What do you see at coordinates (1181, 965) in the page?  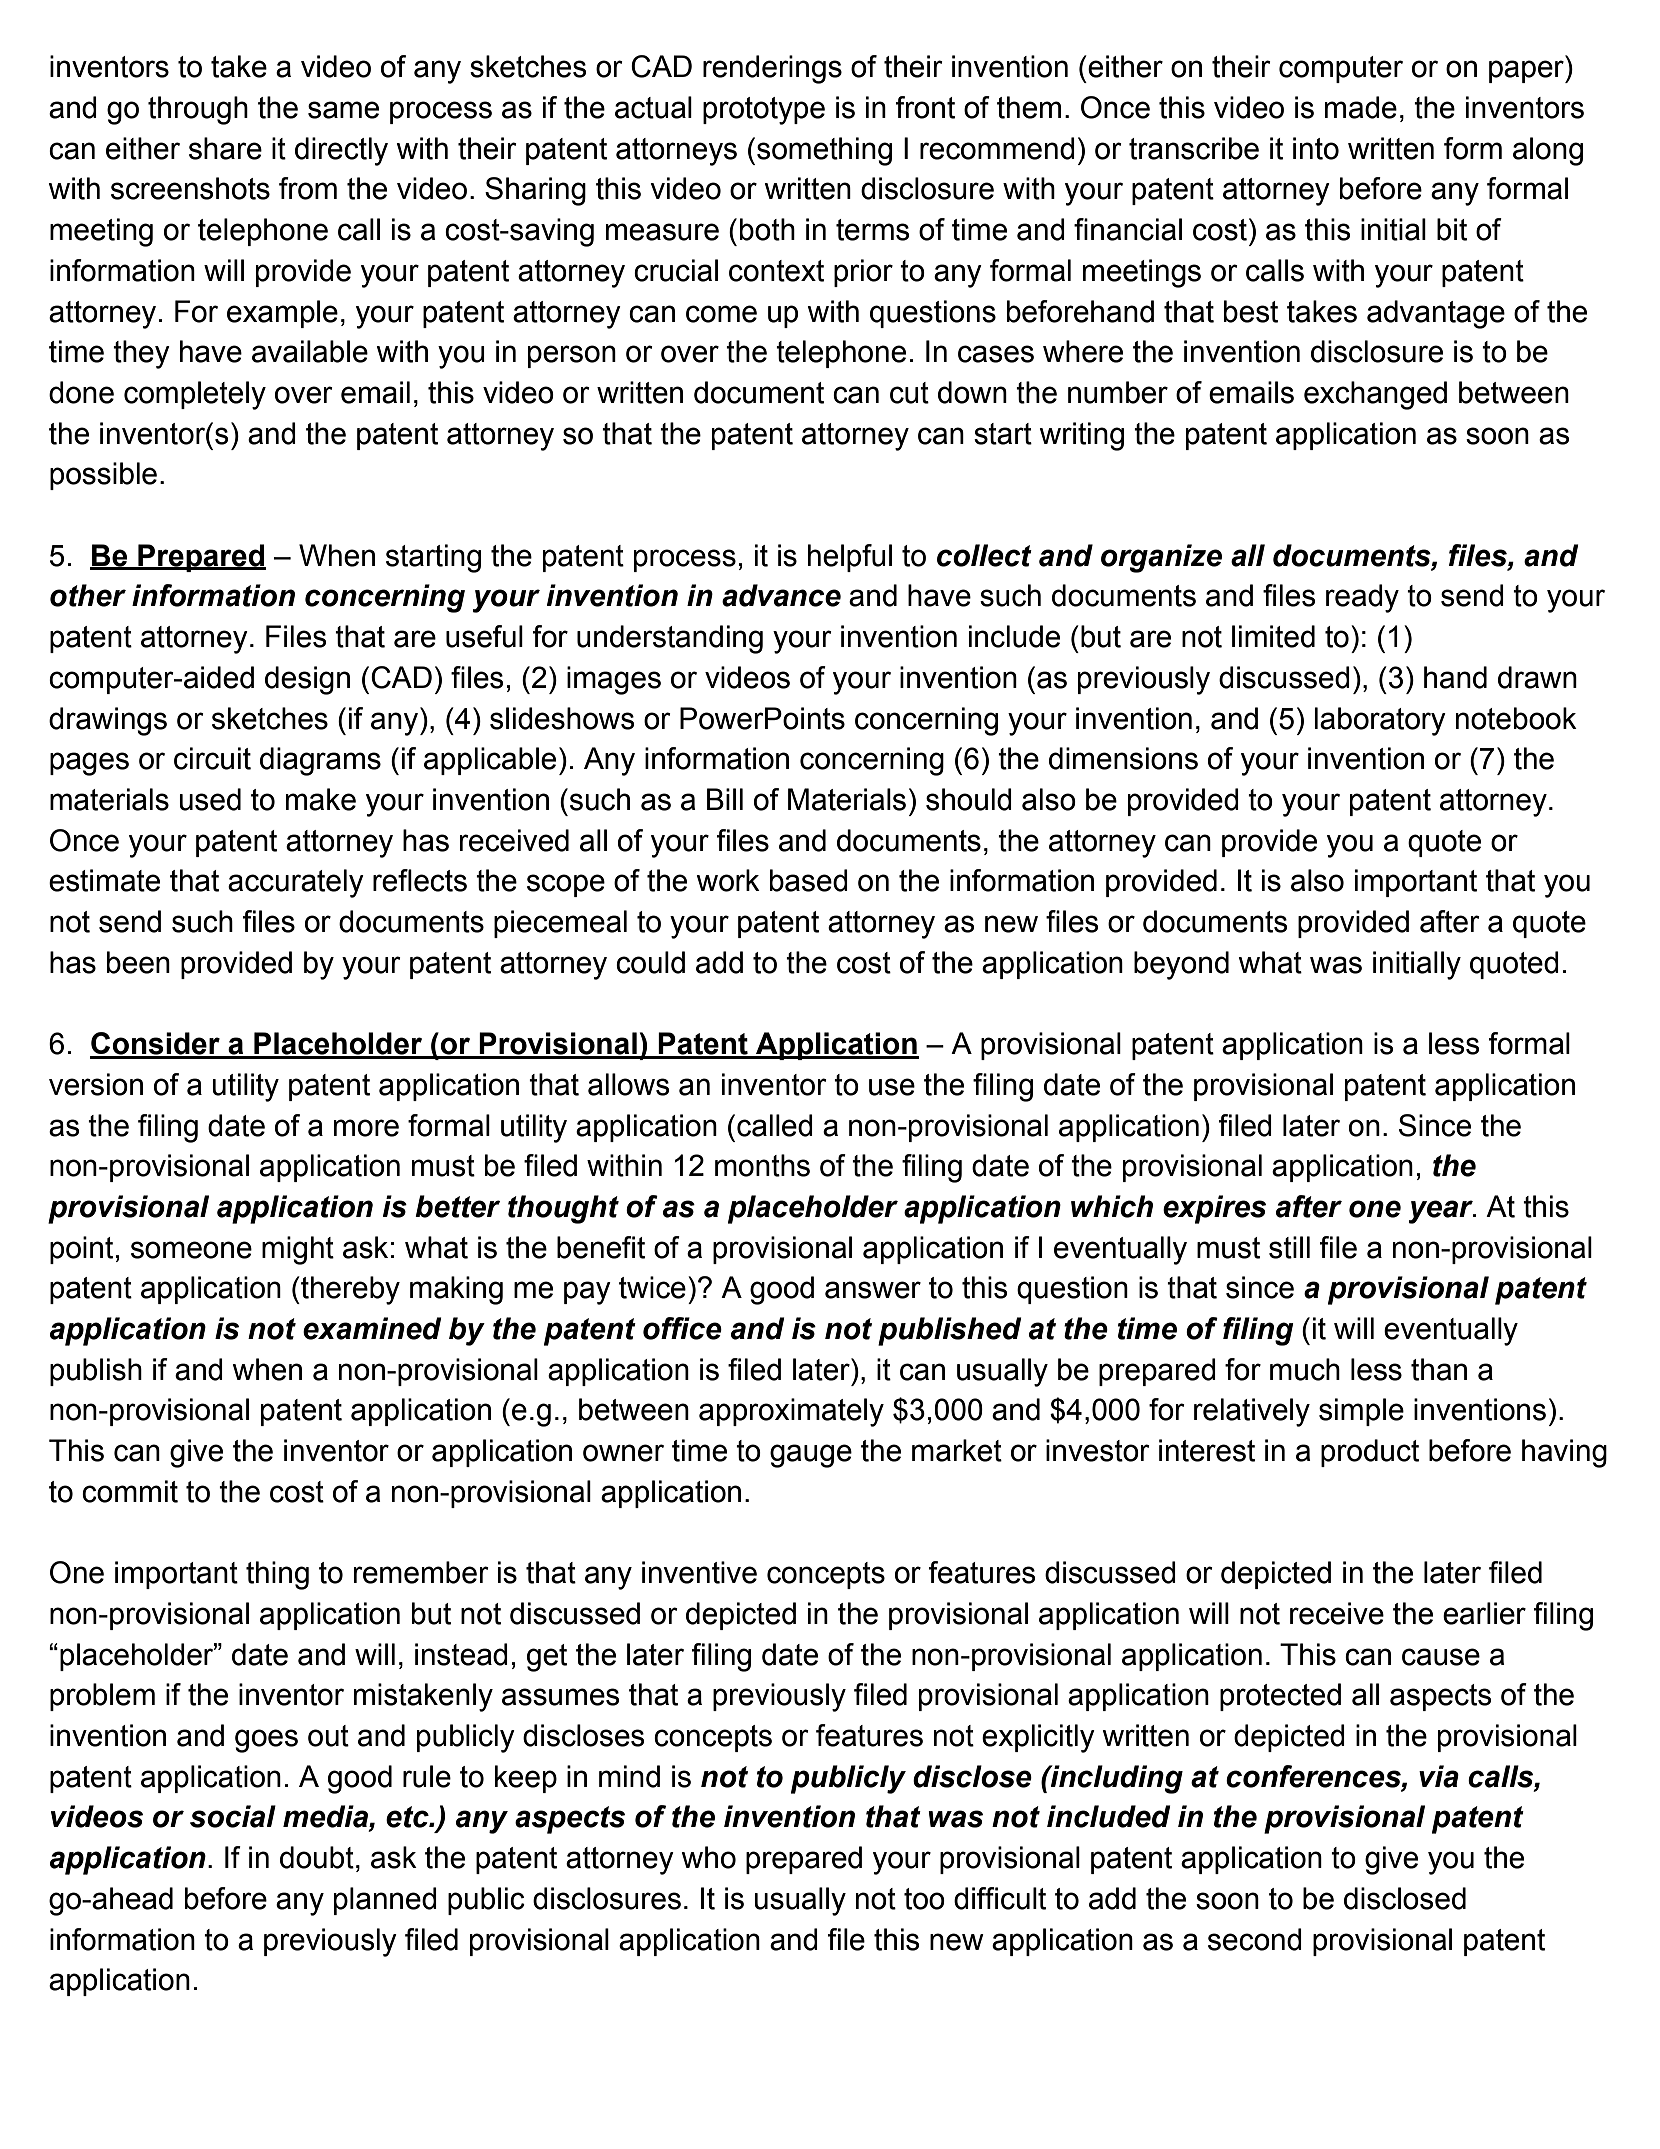 I see `beyond` at bounding box center [1181, 965].
